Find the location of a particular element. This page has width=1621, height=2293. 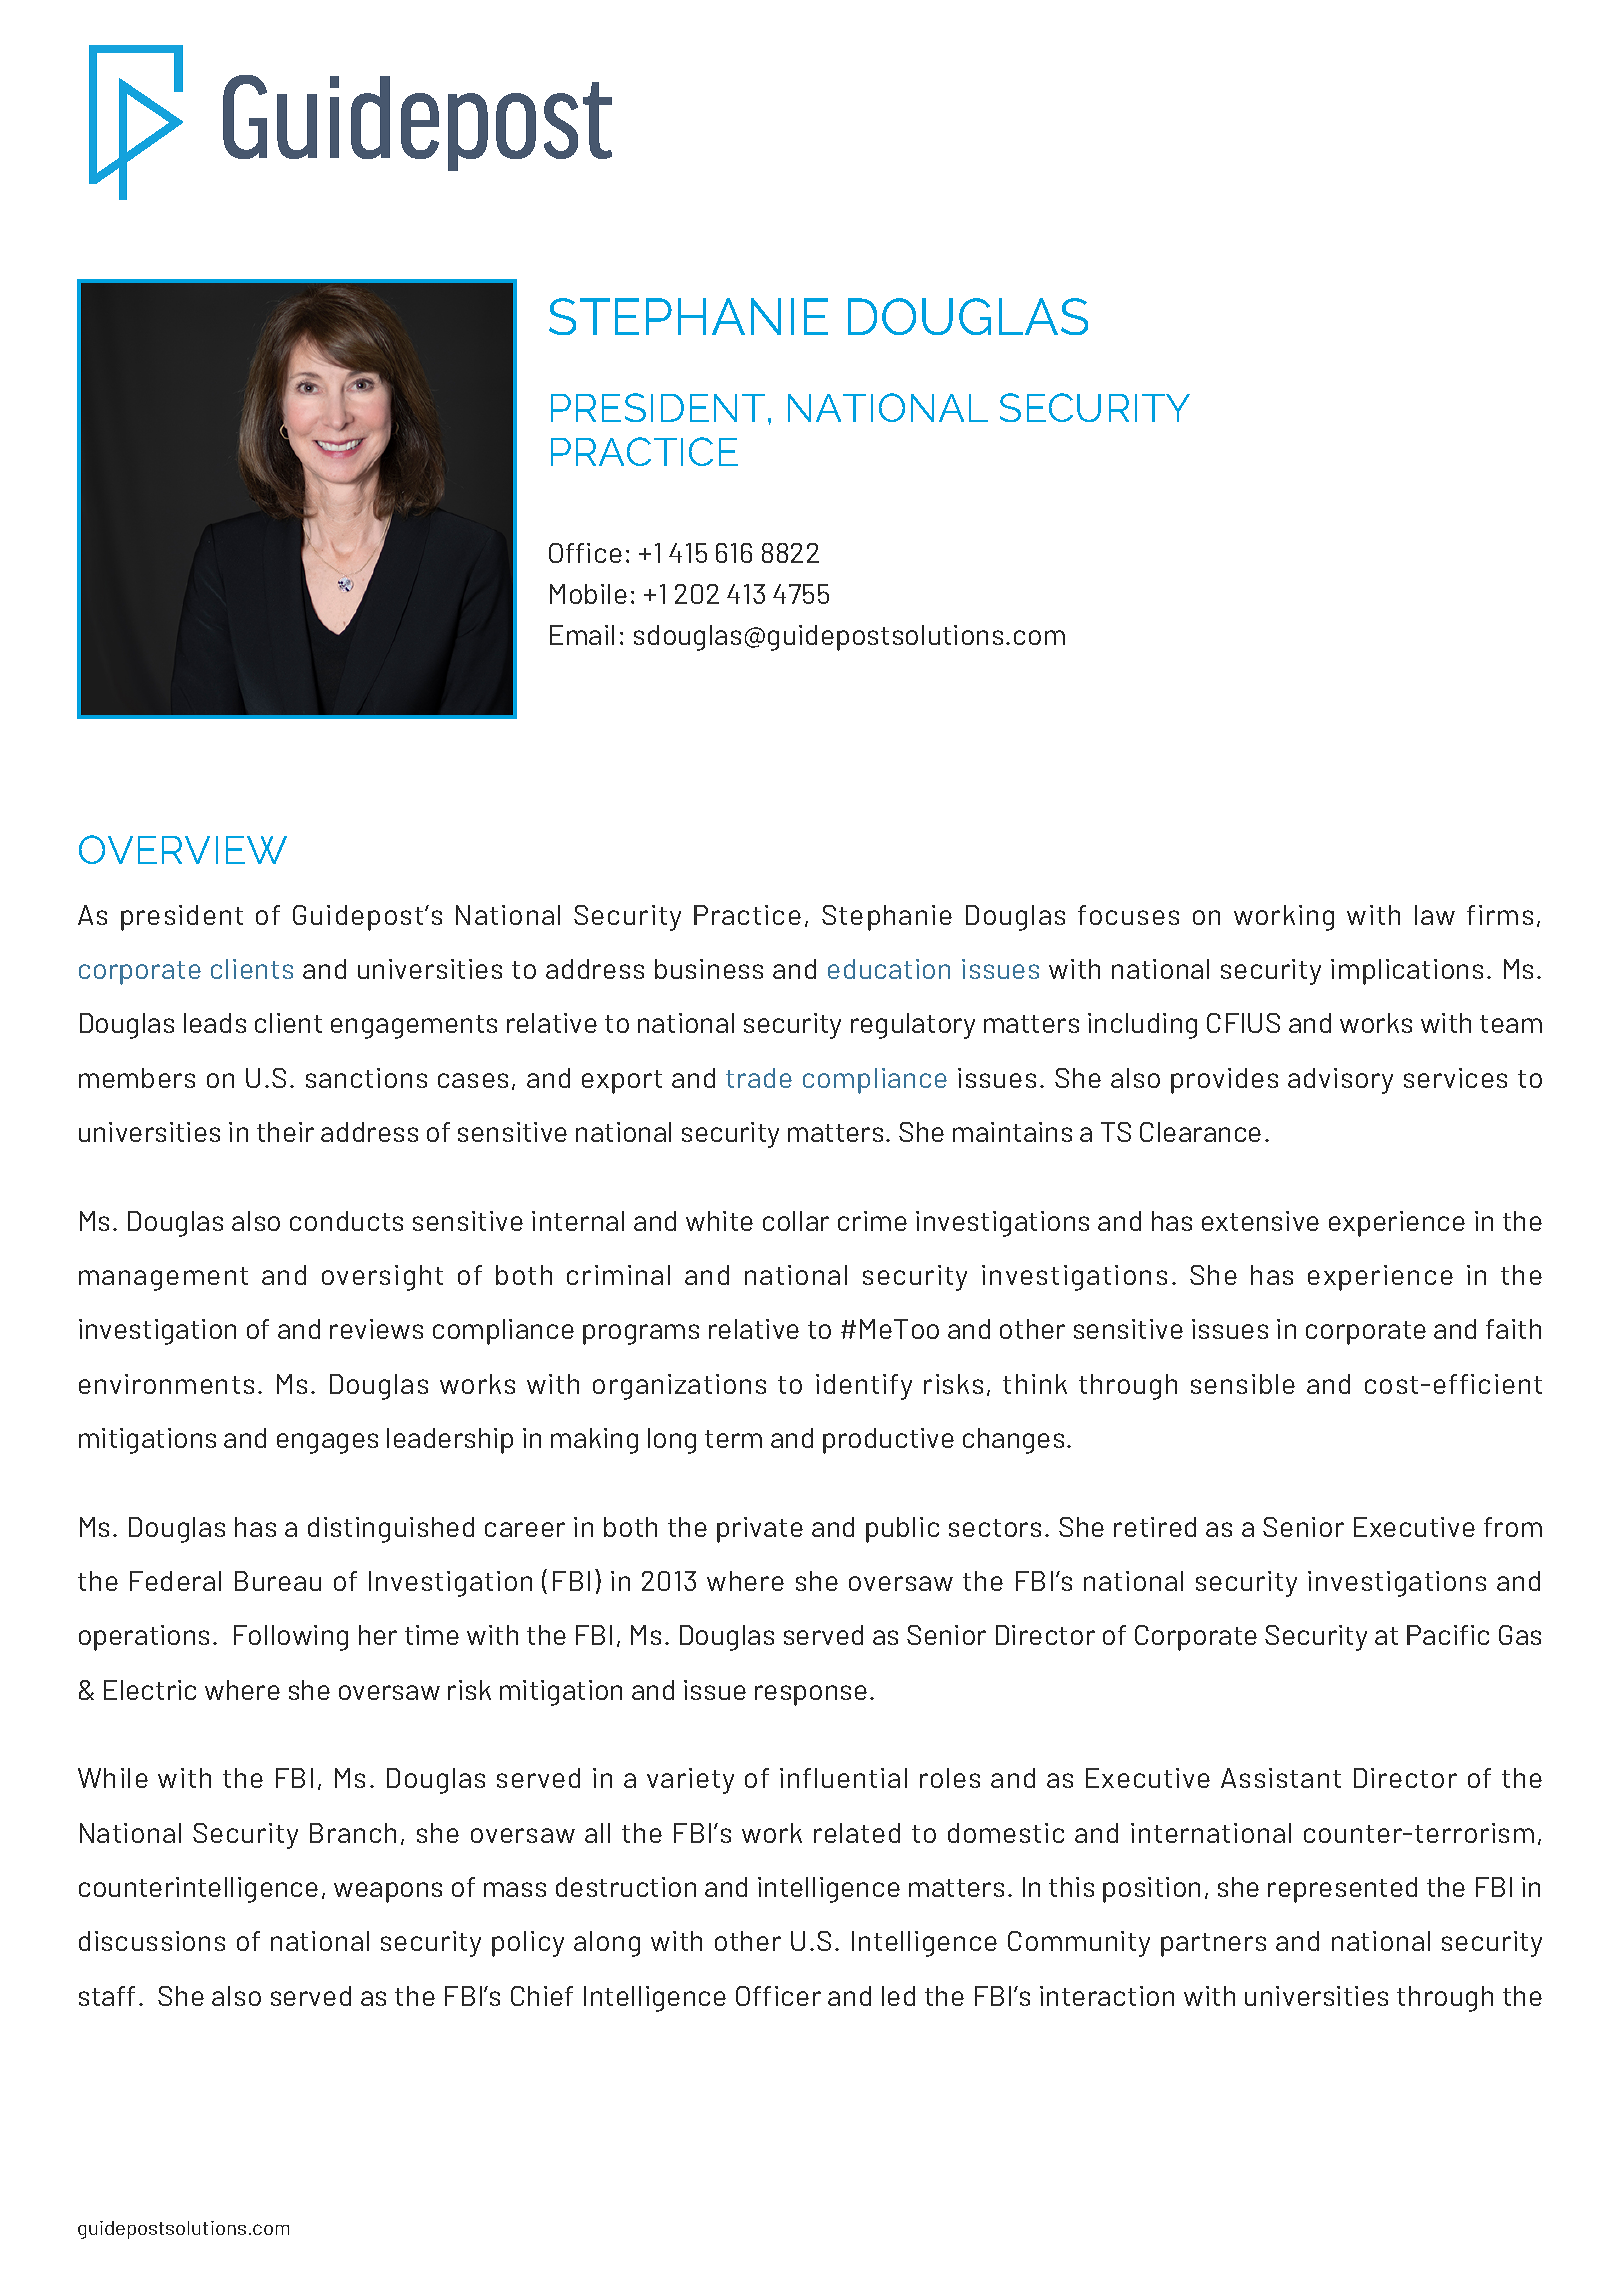

collar is located at coordinates (796, 1221).
